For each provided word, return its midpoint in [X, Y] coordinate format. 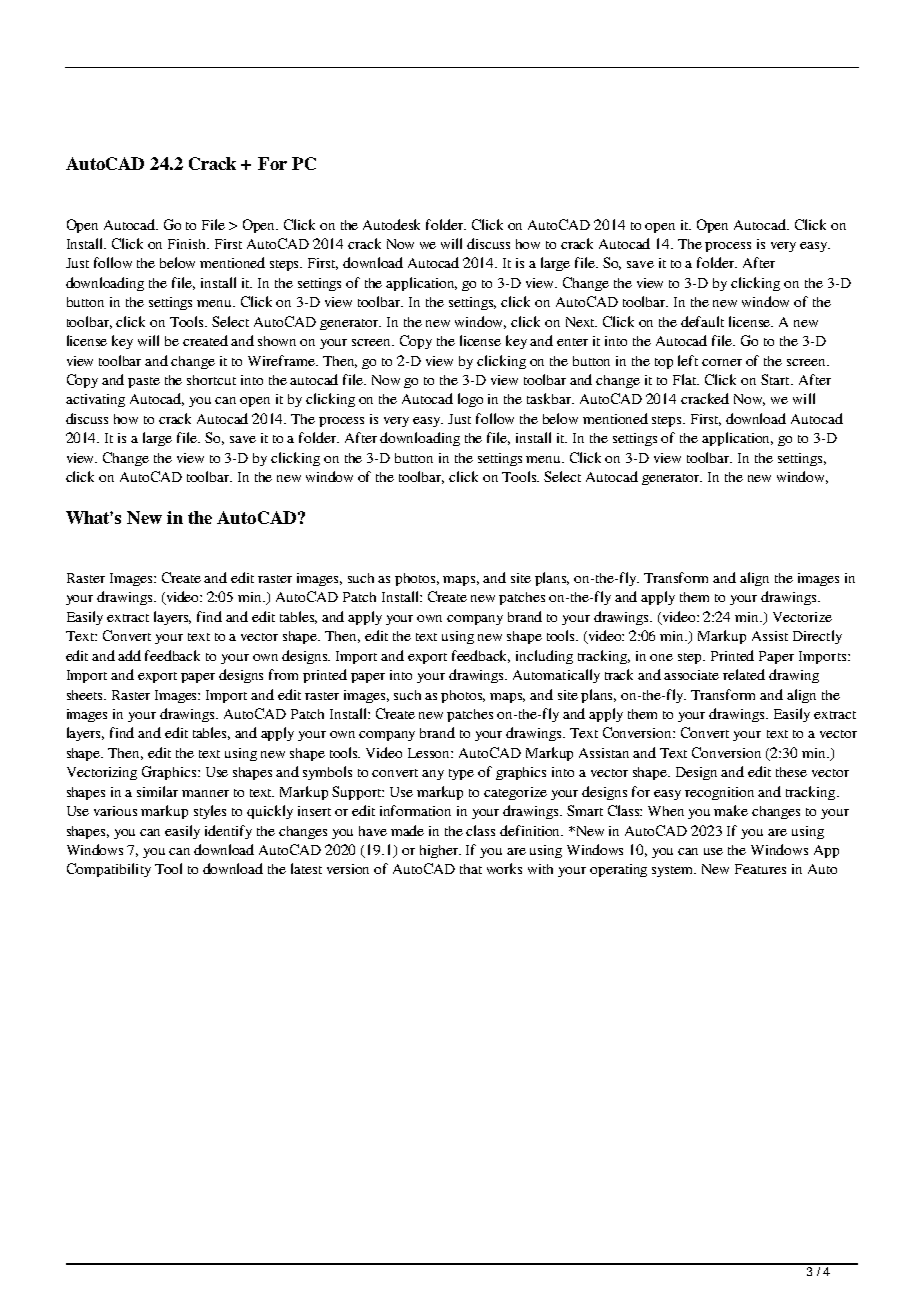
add [129, 655]
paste [144, 382]
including [544, 657]
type [461, 774]
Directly [817, 637]
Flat [686, 379]
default [702, 321]
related [744, 674]
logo [470, 400]
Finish [188, 244]
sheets [86, 695]
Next [581, 322]
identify [228, 832]
